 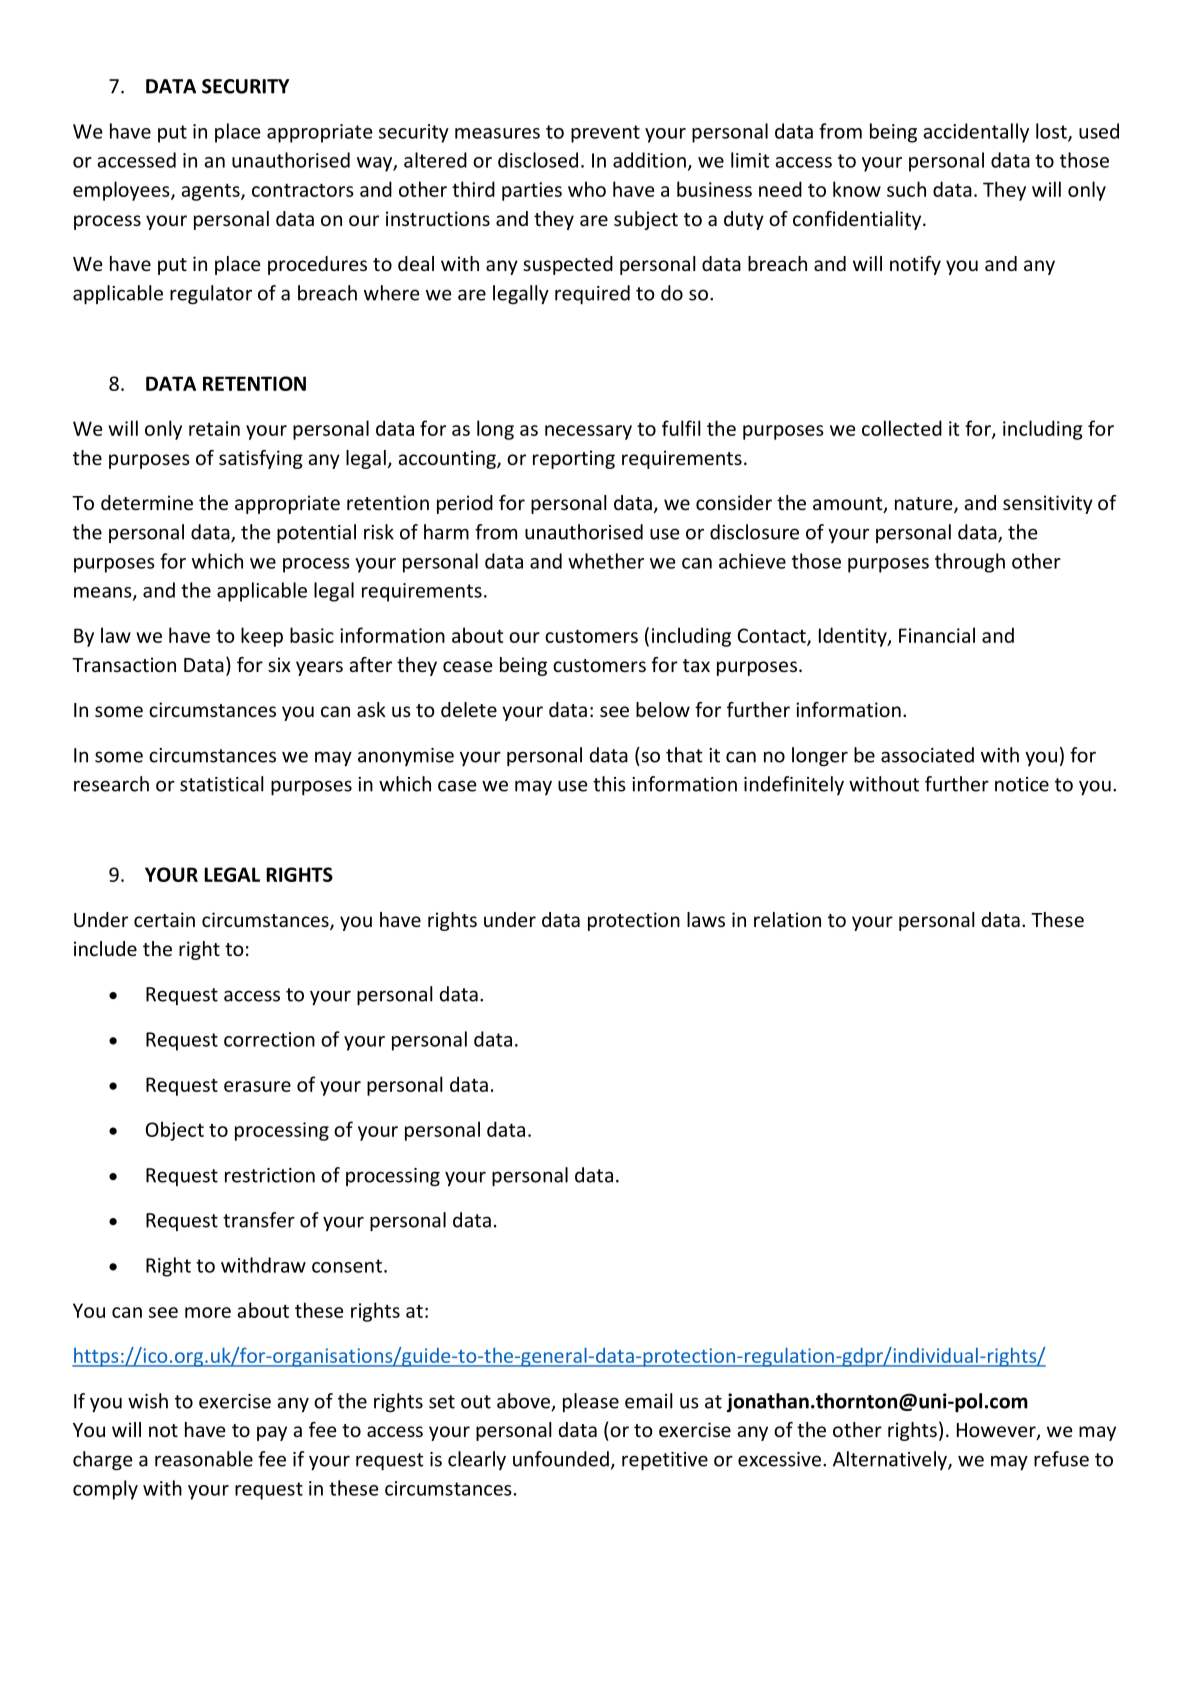 What do you see at coordinates (204, 1459) in the screenshot?
I see `reasonable` at bounding box center [204, 1459].
